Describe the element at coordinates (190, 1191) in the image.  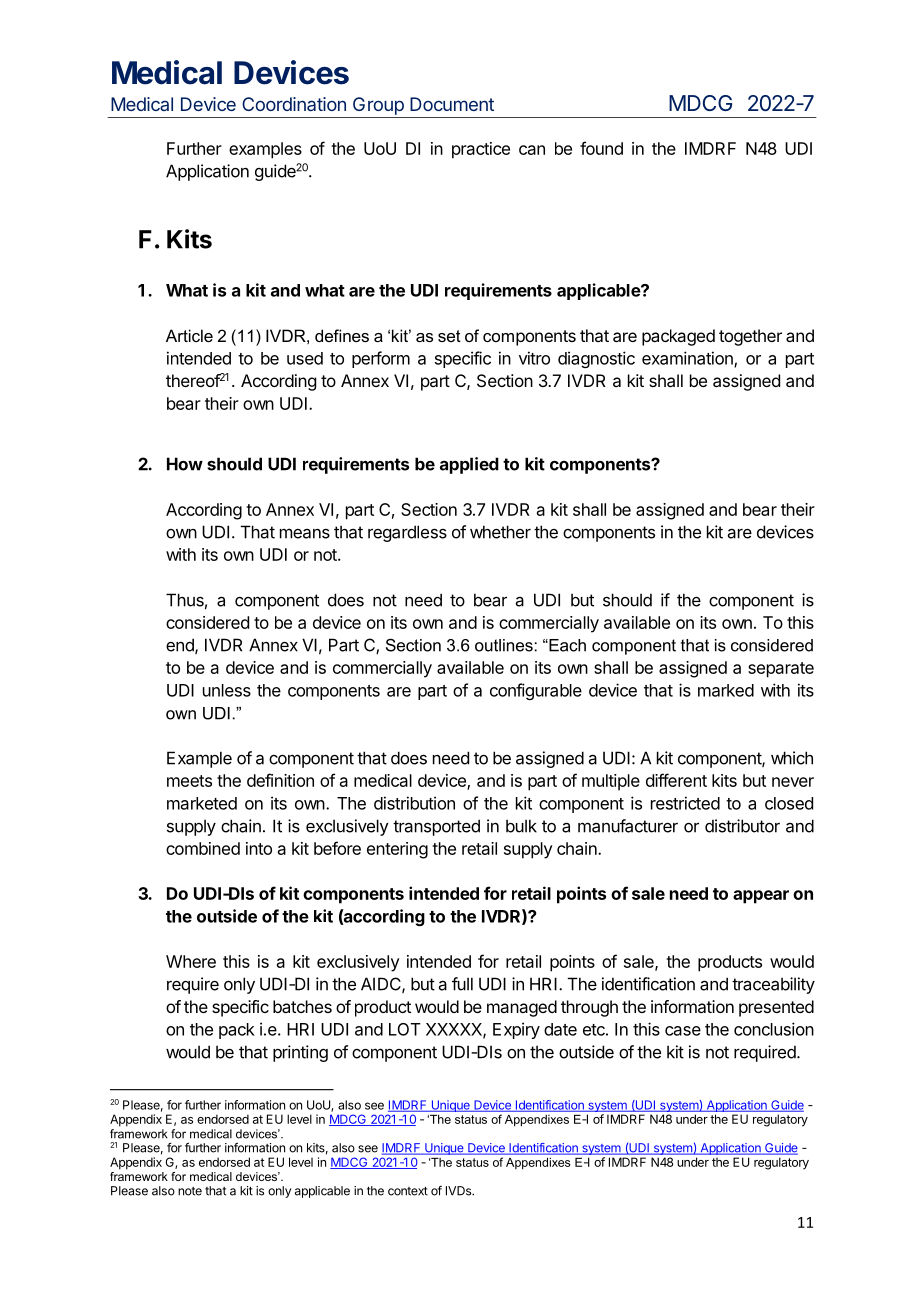
I see `note` at that location.
